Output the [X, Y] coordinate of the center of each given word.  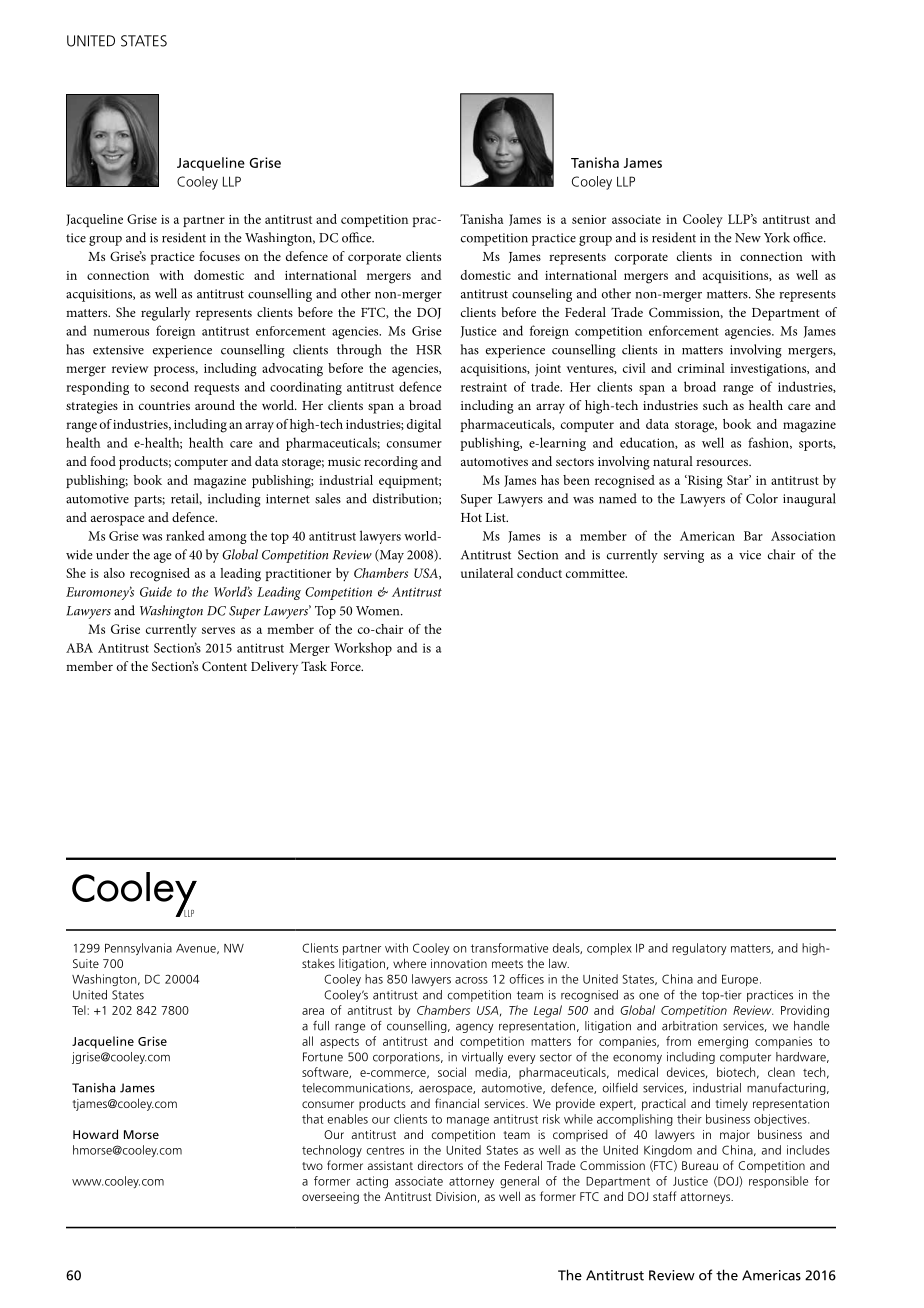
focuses [219, 256]
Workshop [363, 649]
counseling [542, 295]
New [748, 238]
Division [456, 1196]
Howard [95, 1134]
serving [684, 556]
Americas [771, 1275]
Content [224, 666]
